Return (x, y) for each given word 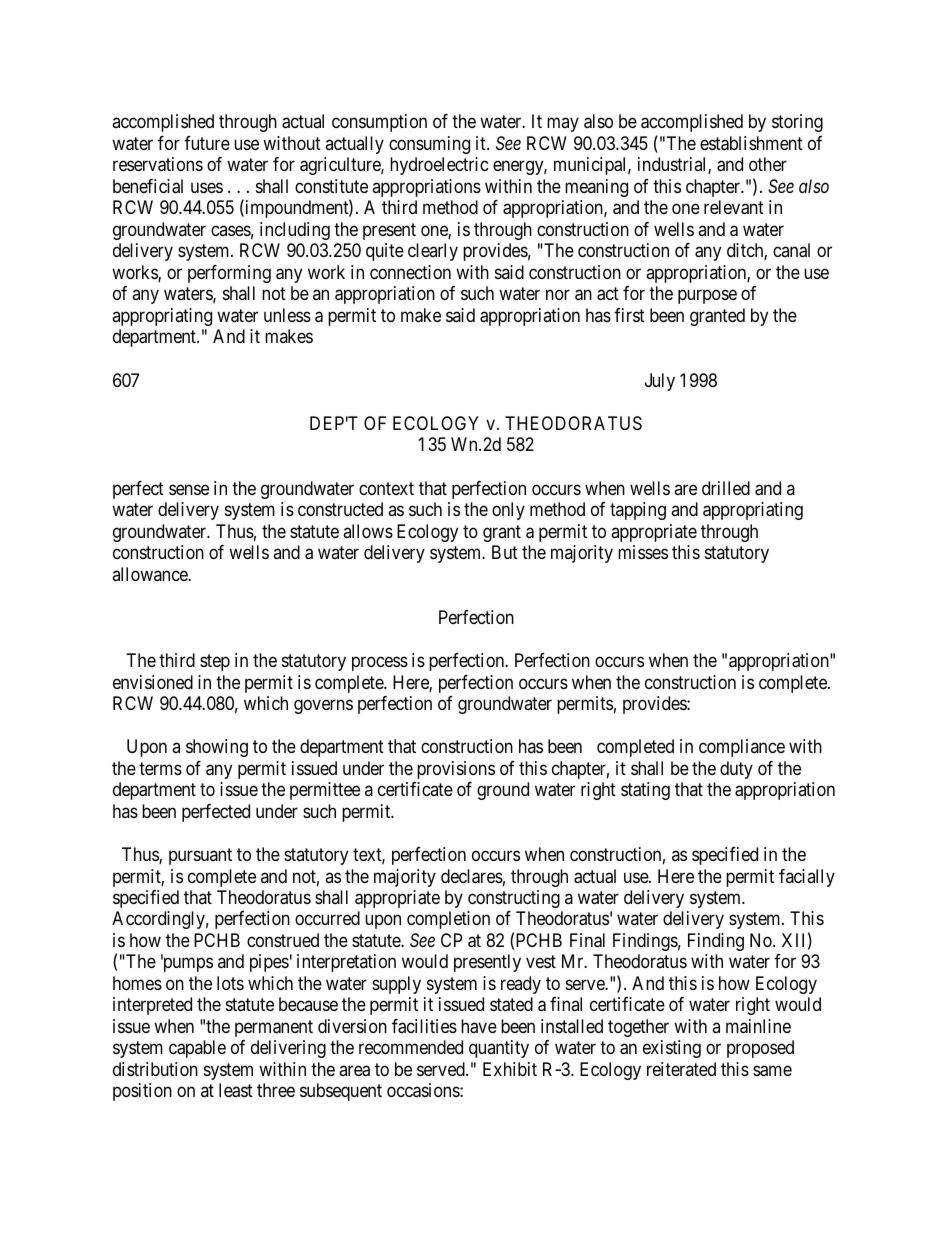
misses (643, 552)
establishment (751, 143)
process (380, 664)
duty (736, 770)
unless (287, 315)
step (215, 662)
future (207, 143)
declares (472, 876)
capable (197, 1049)
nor (558, 295)
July (660, 382)
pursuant (200, 856)
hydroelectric (439, 166)
